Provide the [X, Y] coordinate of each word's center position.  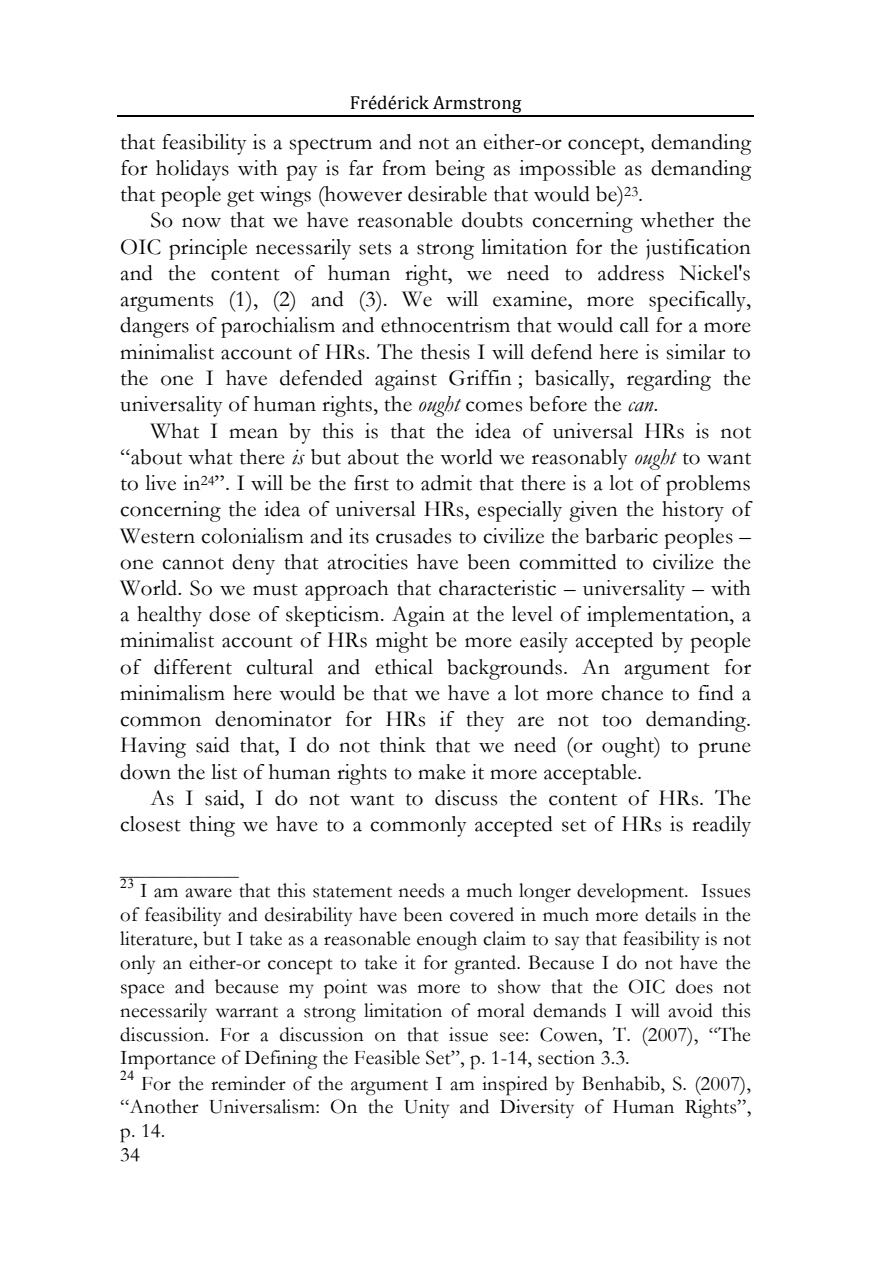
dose [229, 614]
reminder [248, 1083]
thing [212, 826]
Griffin [480, 378]
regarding [669, 380]
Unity [426, 1108]
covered [482, 914]
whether [677, 220]
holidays [192, 170]
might [402, 642]
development [632, 893]
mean [253, 433]
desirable [447, 194]
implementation [659, 616]
